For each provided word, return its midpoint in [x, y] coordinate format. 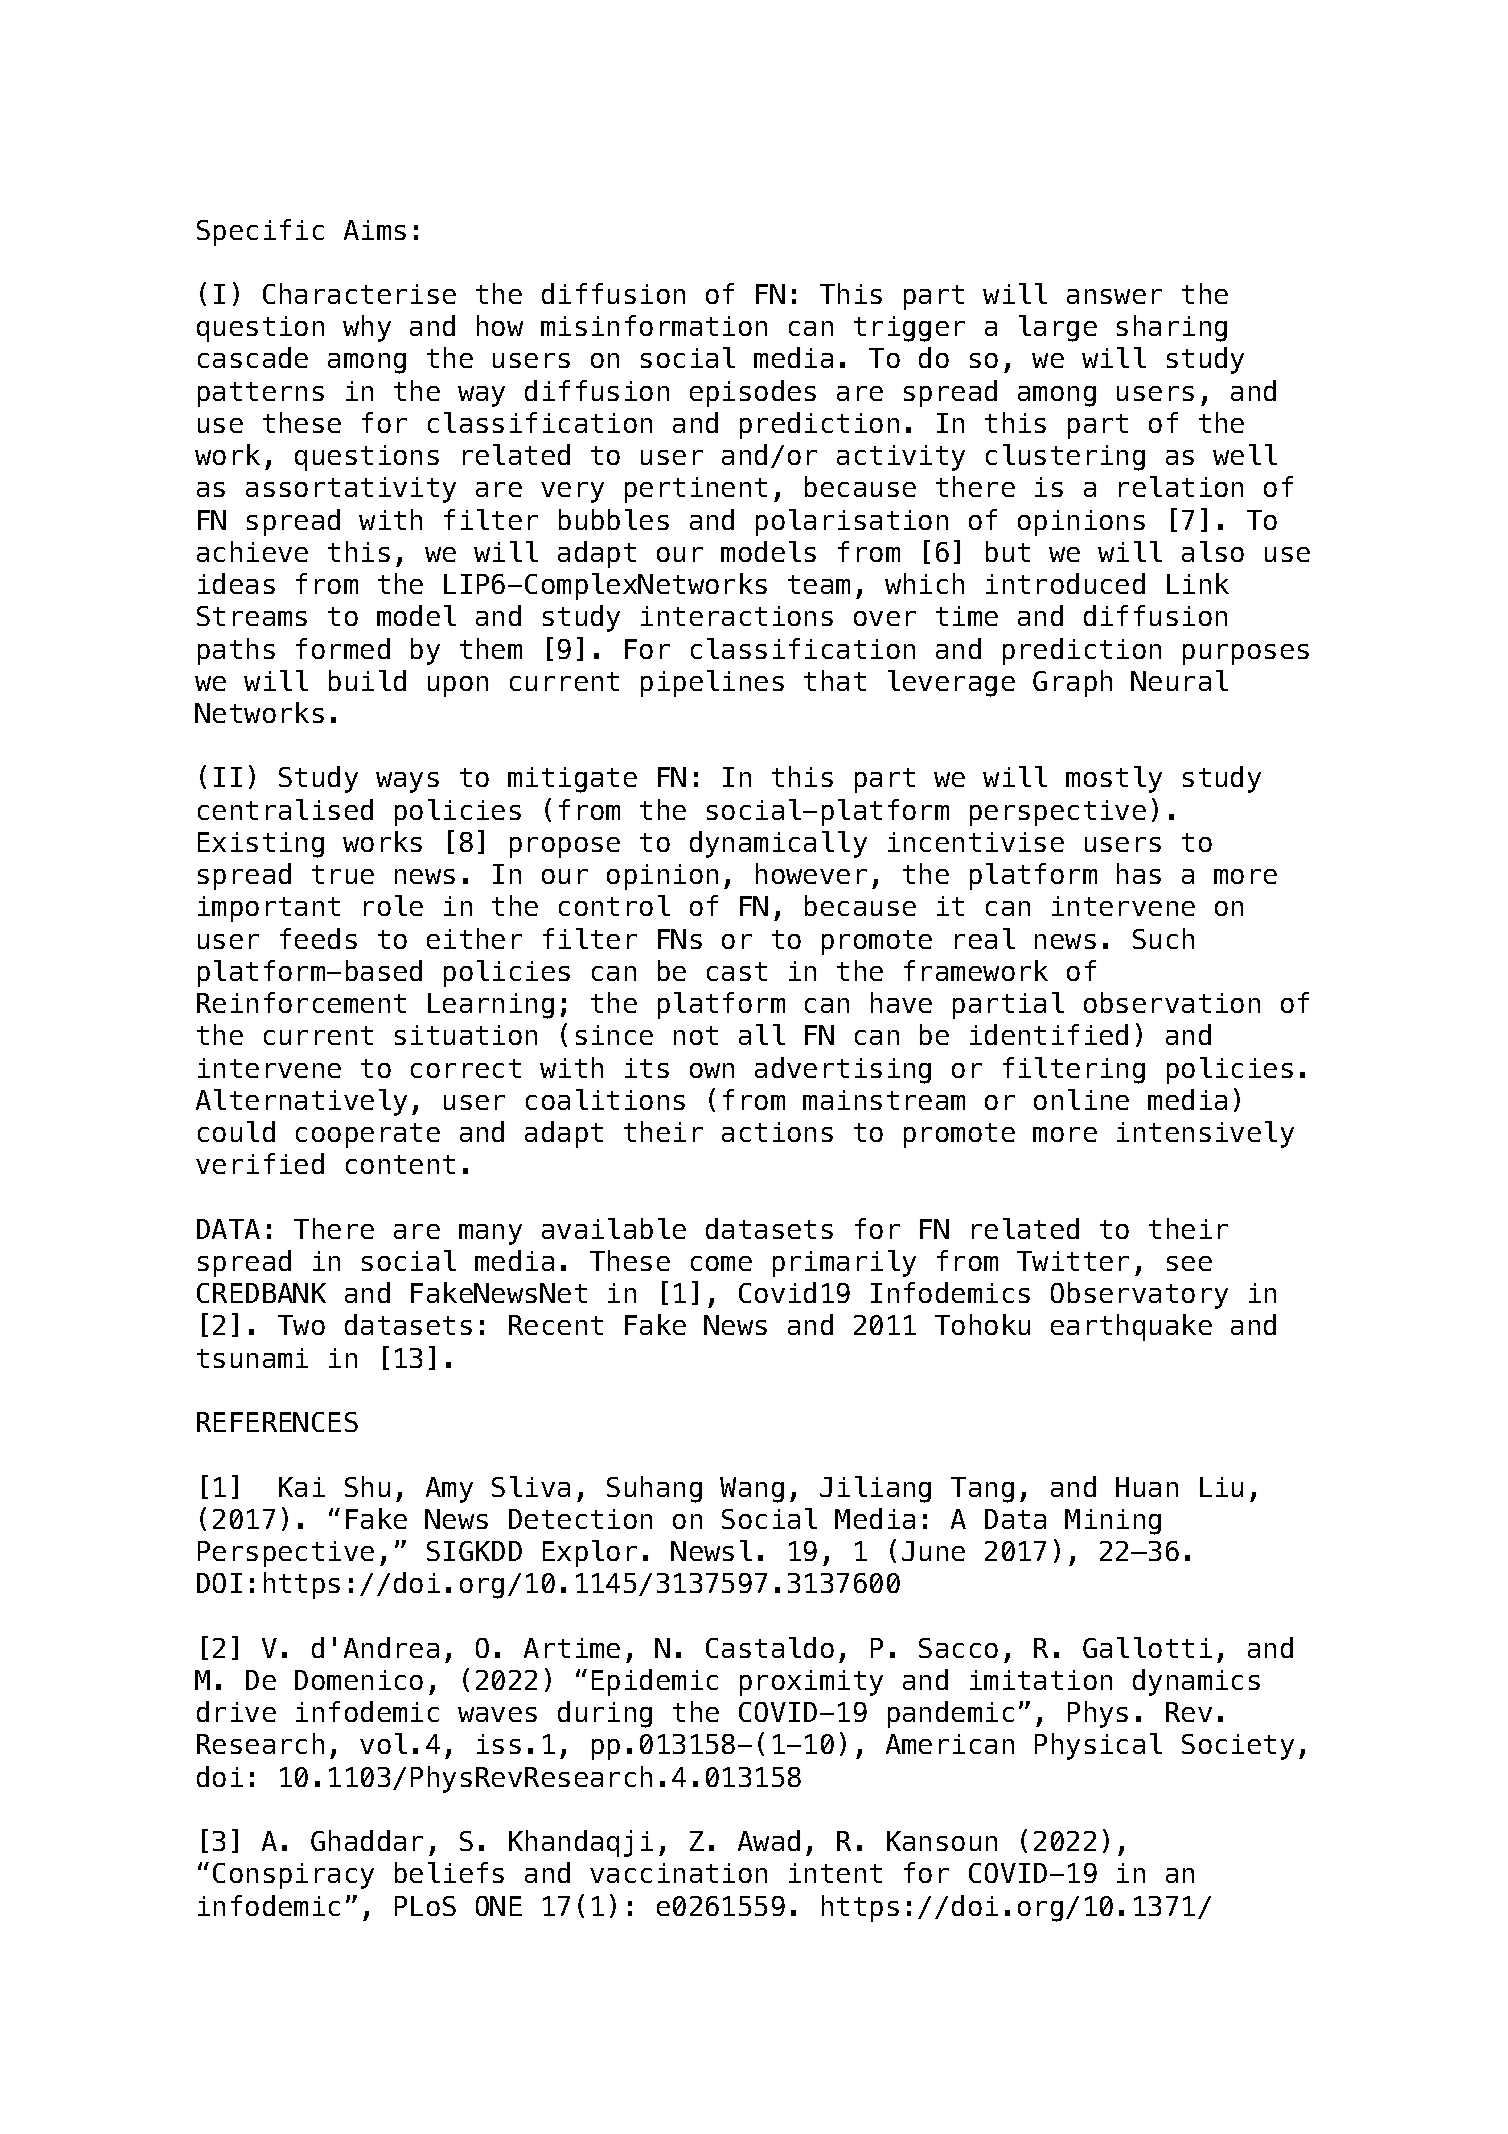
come [721, 1263]
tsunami [252, 1358]
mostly [1114, 779]
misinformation [654, 325]
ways [407, 782]
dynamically [778, 844]
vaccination [678, 1873]
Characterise [359, 293]
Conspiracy [293, 1876]
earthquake [1131, 1327]
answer [1114, 296]
